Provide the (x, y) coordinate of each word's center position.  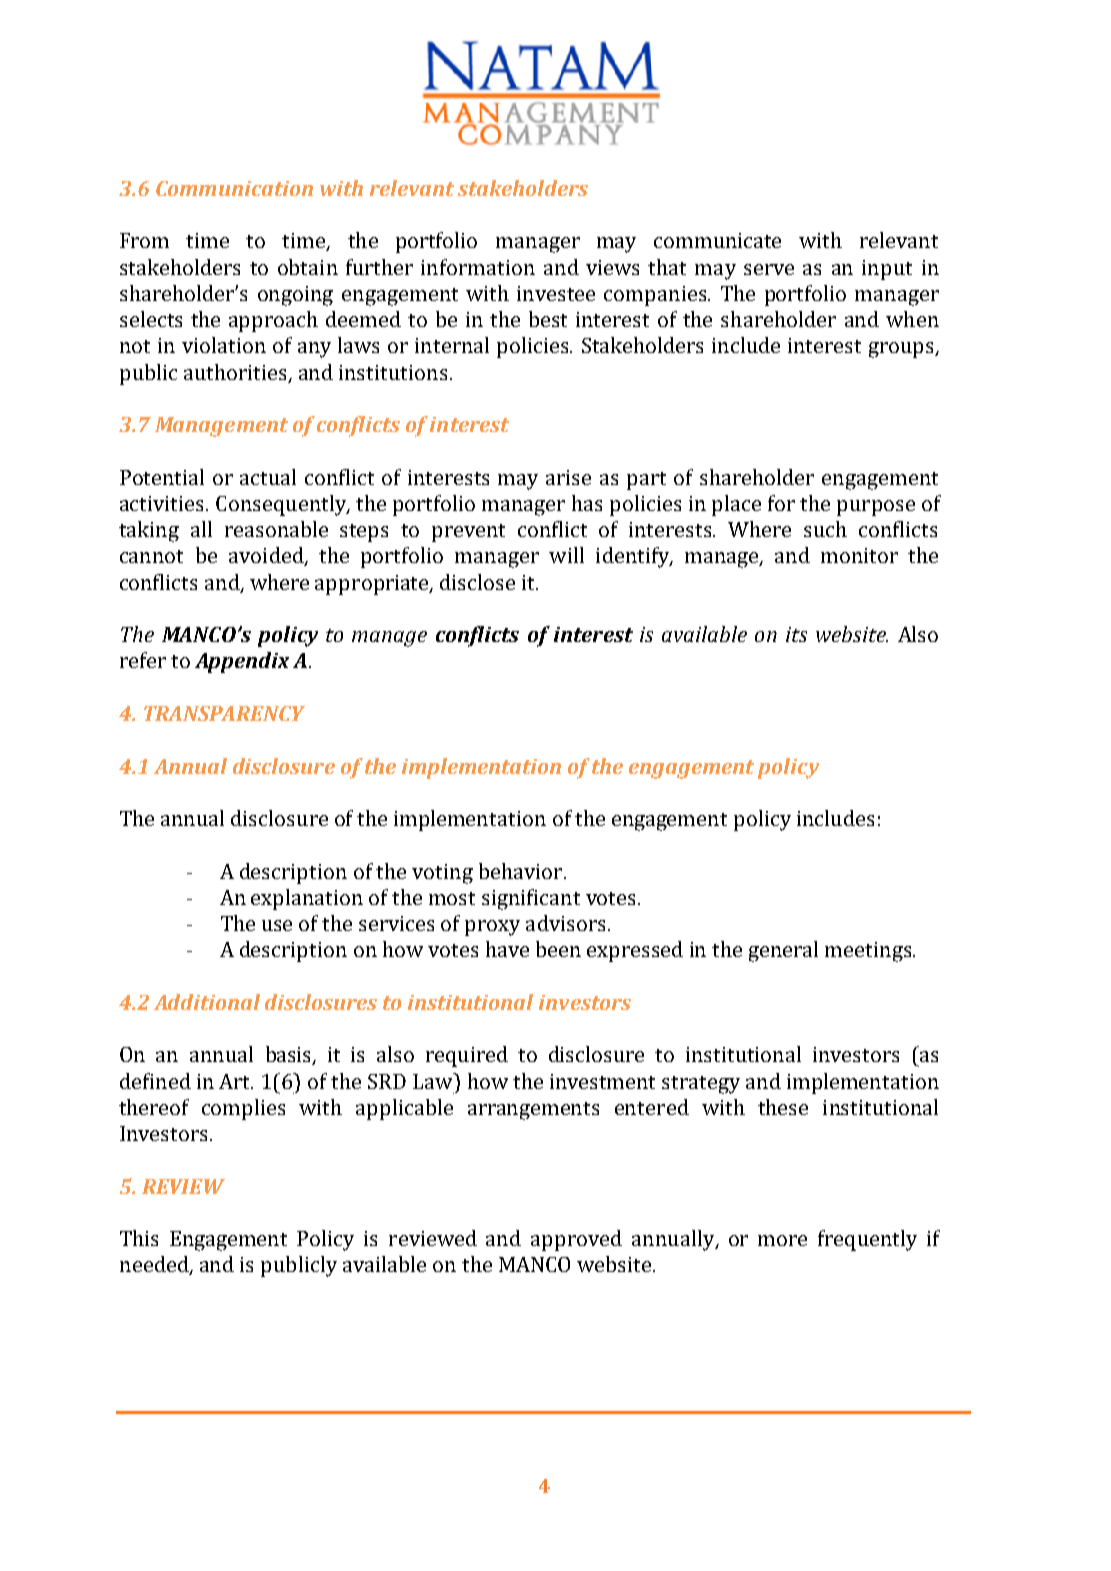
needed (155, 1265)
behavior (522, 871)
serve (769, 269)
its (796, 634)
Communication (234, 188)
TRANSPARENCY (224, 713)
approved (576, 1240)
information (478, 267)
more (782, 1240)
